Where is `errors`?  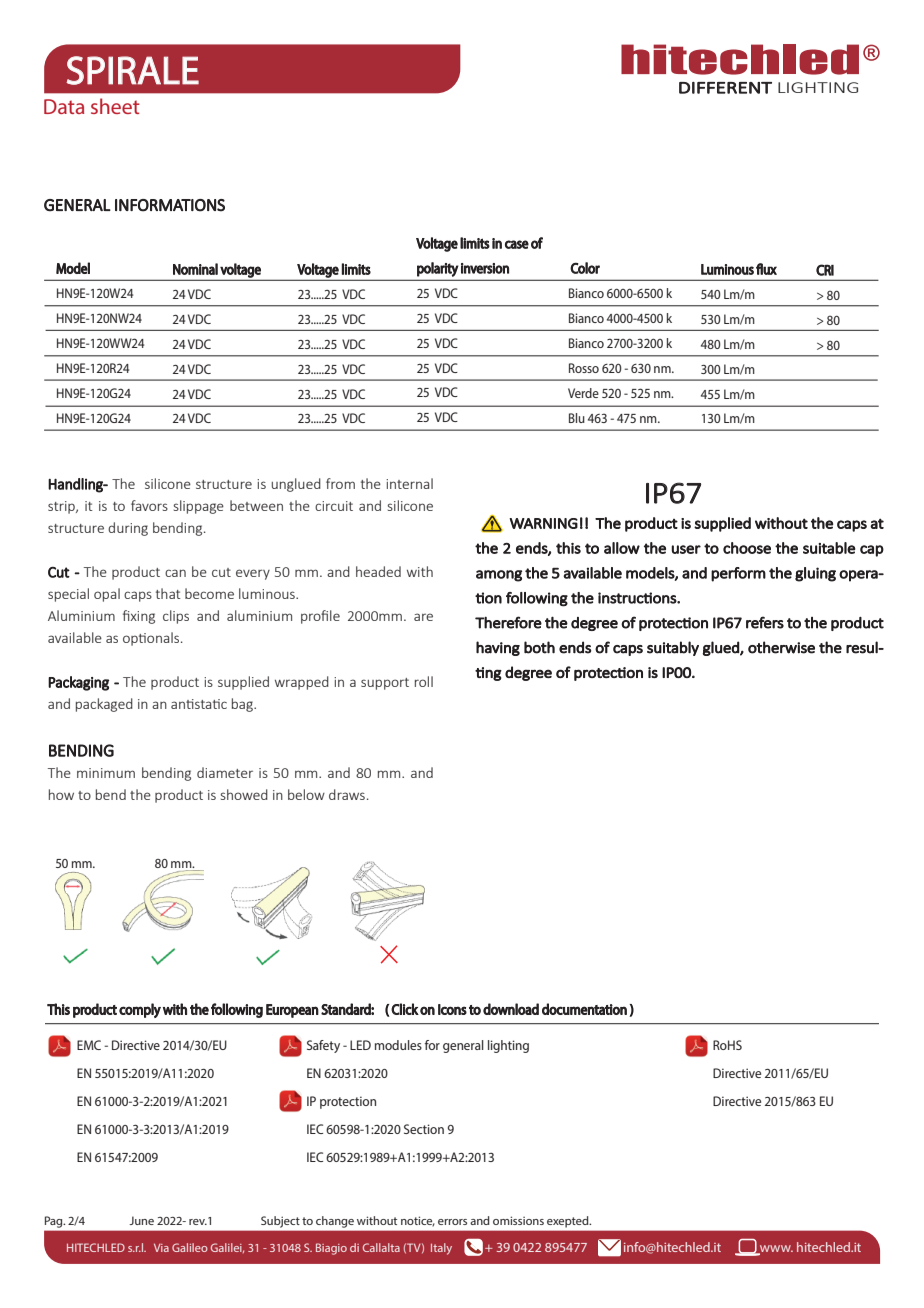 errors is located at coordinates (452, 1222).
